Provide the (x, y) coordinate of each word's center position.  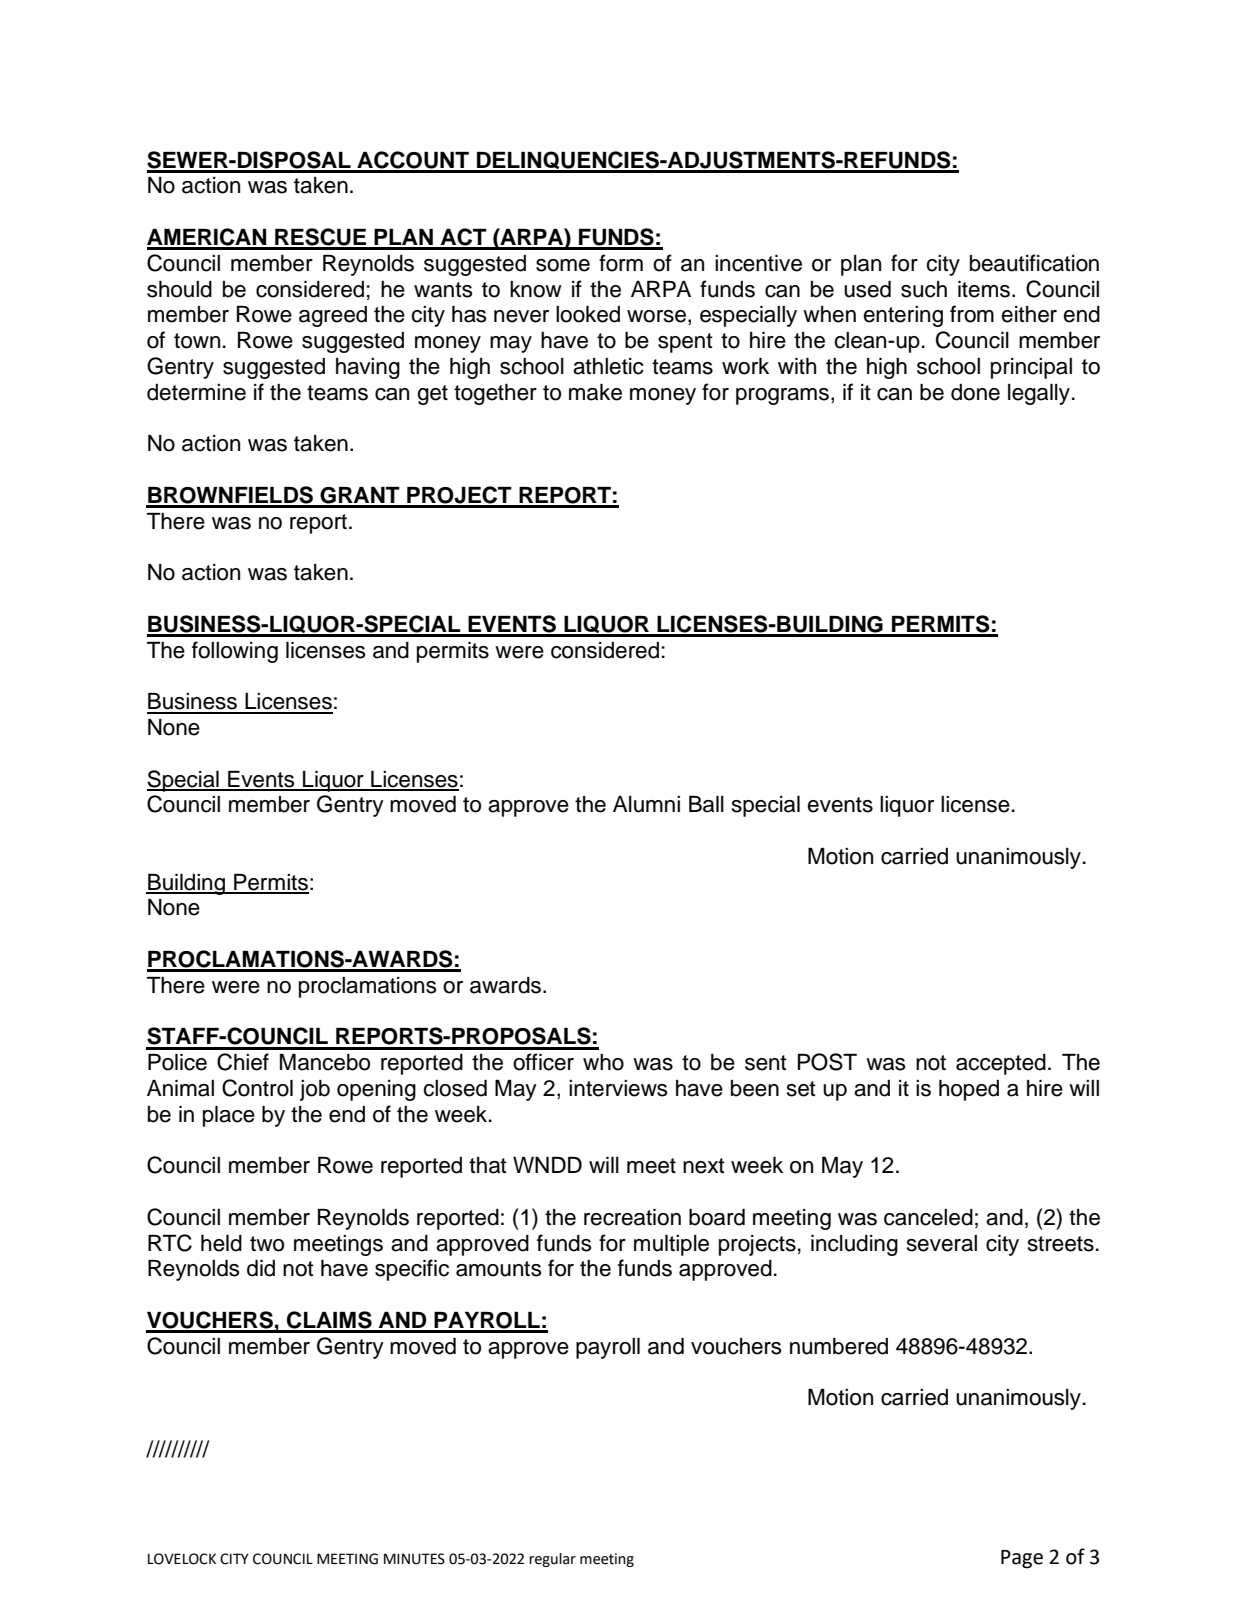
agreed (333, 316)
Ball (706, 804)
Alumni (646, 804)
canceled (928, 1217)
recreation (632, 1217)
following (235, 652)
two (267, 1244)
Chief (243, 1062)
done (975, 392)
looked (588, 314)
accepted (1001, 1064)
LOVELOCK (182, 1559)
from (972, 314)
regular (552, 1560)
